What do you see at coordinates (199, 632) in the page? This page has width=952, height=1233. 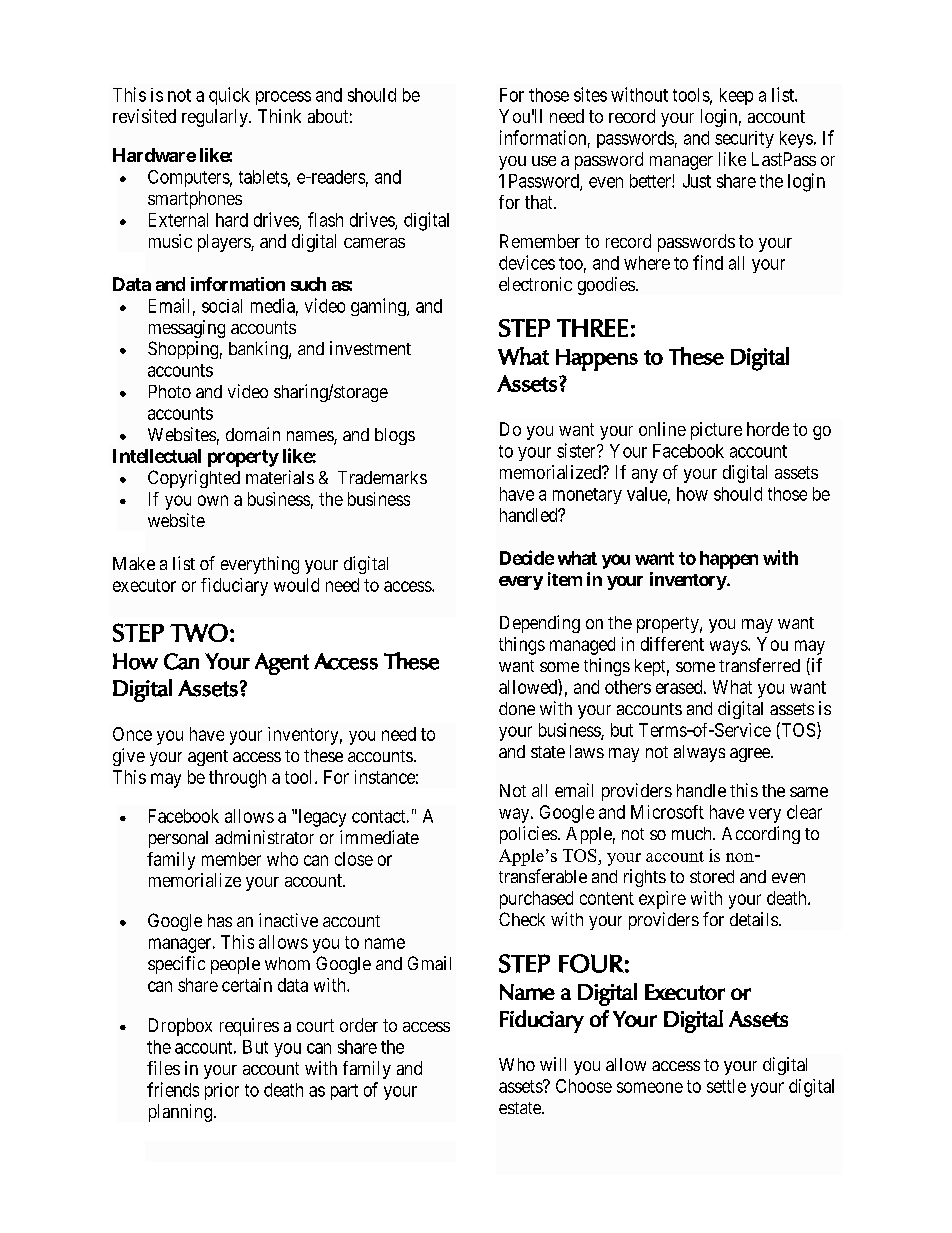 I see `TWO` at bounding box center [199, 632].
